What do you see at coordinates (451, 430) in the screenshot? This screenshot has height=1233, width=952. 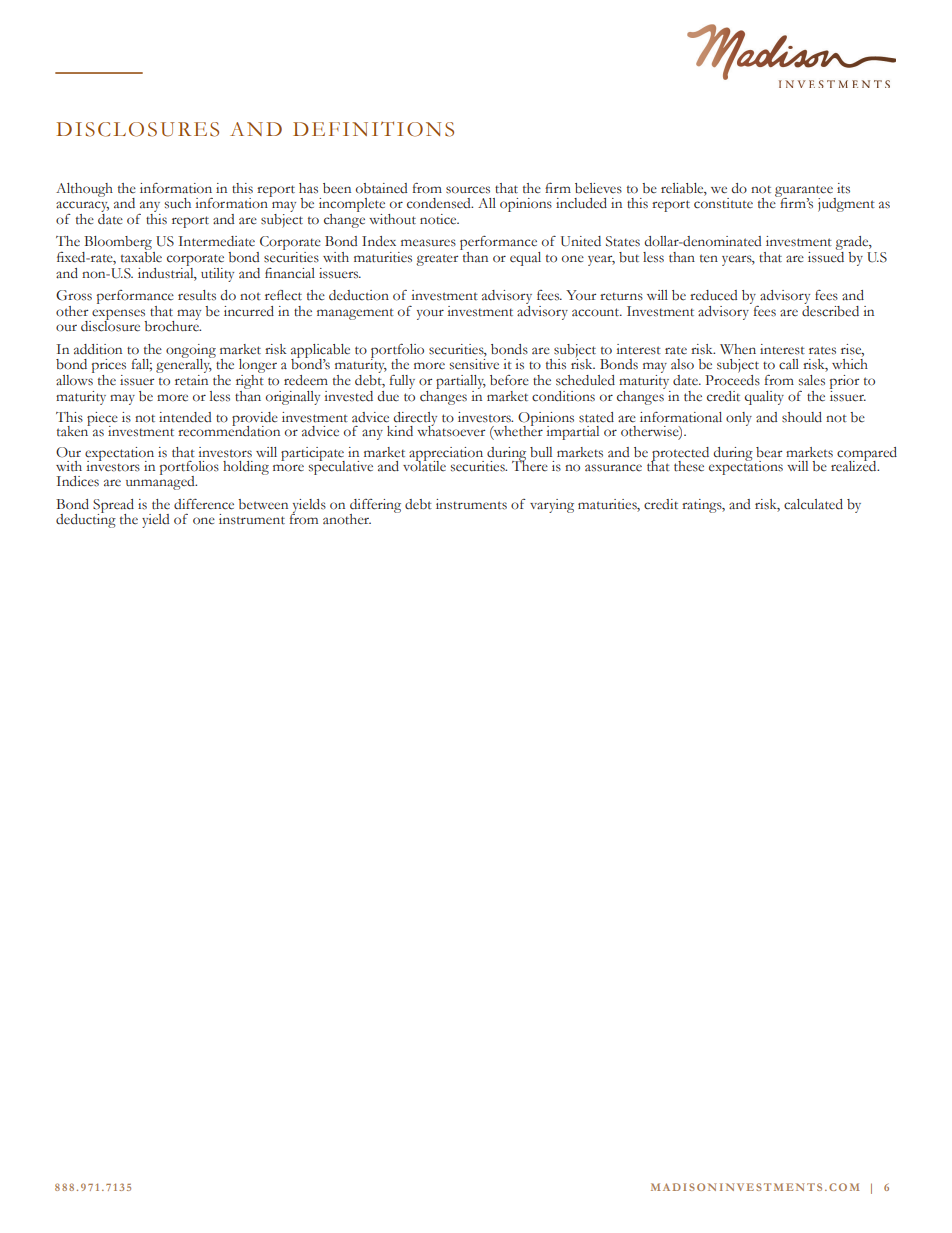 I see `whatsoever` at bounding box center [451, 430].
